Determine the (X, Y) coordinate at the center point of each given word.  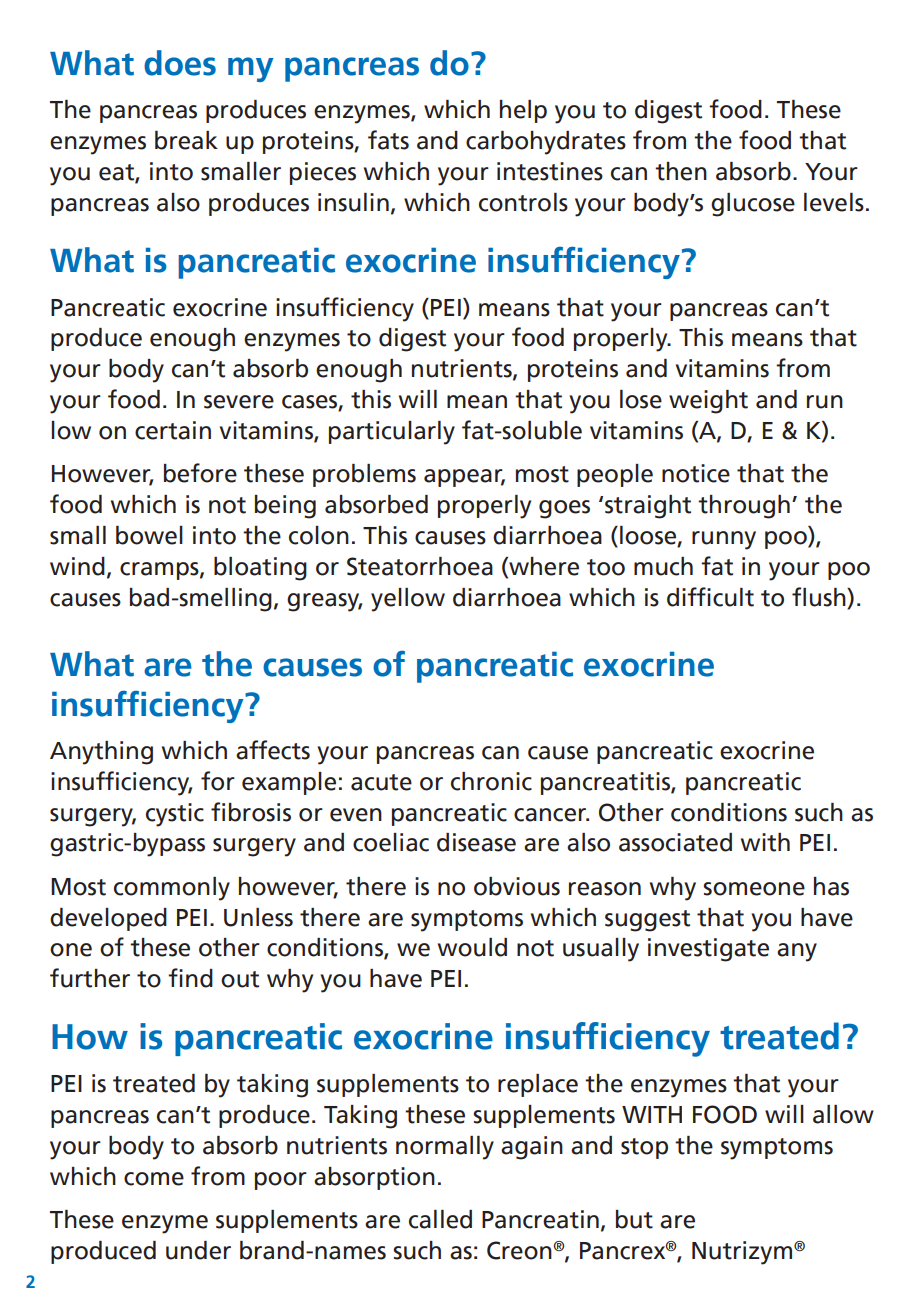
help (523, 111)
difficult (710, 597)
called (440, 1219)
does (180, 63)
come (154, 1179)
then (681, 171)
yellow (408, 600)
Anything (101, 753)
